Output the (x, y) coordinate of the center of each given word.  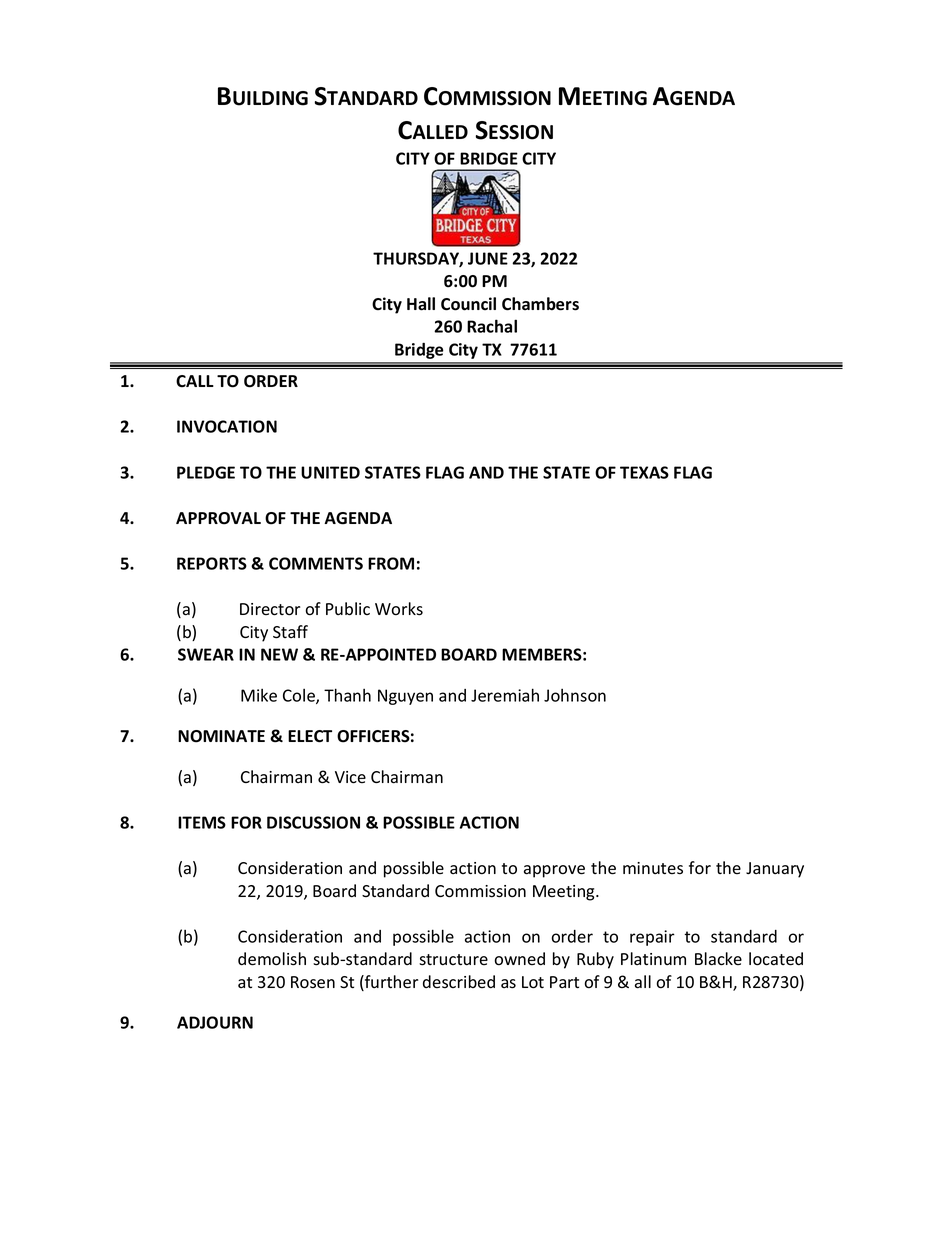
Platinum (653, 958)
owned (519, 959)
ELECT (310, 736)
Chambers (540, 304)
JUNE (488, 258)
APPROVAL (218, 518)
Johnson (575, 695)
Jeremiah (505, 695)
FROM (391, 563)
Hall (421, 304)
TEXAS (644, 472)
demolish (272, 959)
